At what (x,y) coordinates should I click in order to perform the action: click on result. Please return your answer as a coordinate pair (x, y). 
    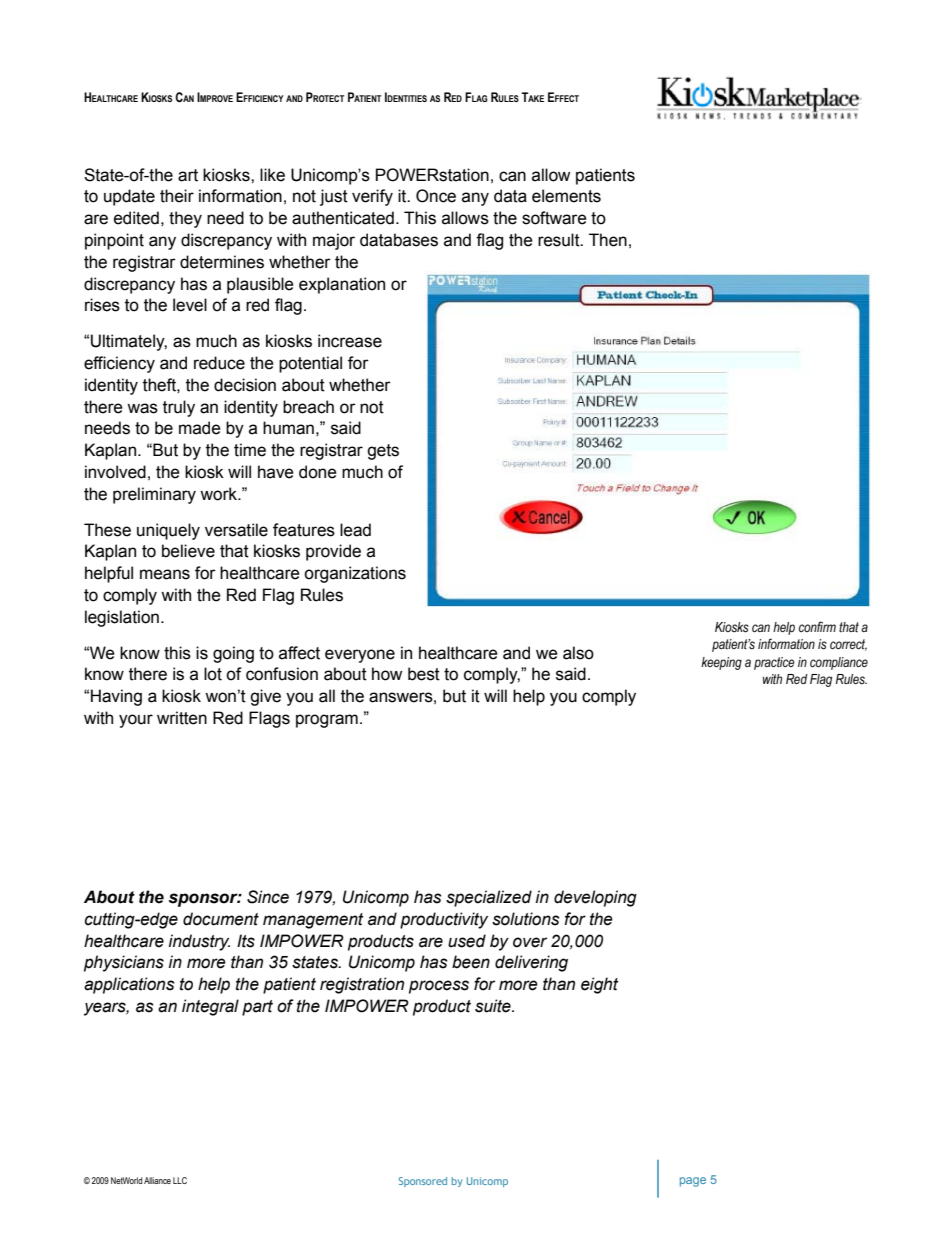
    Looking at the image, I should click on (560, 240).
